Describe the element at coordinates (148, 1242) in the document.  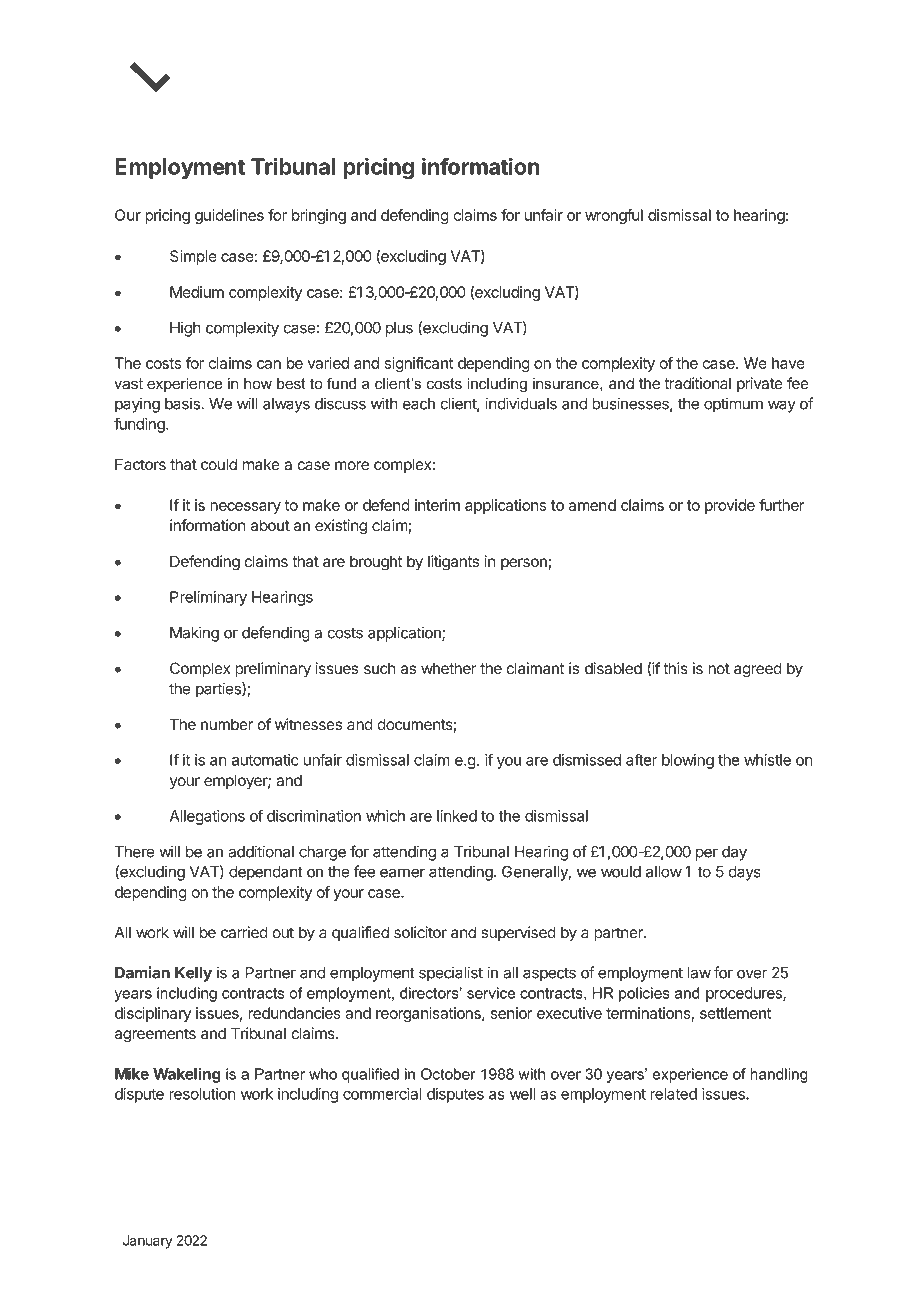
I see `January` at that location.
